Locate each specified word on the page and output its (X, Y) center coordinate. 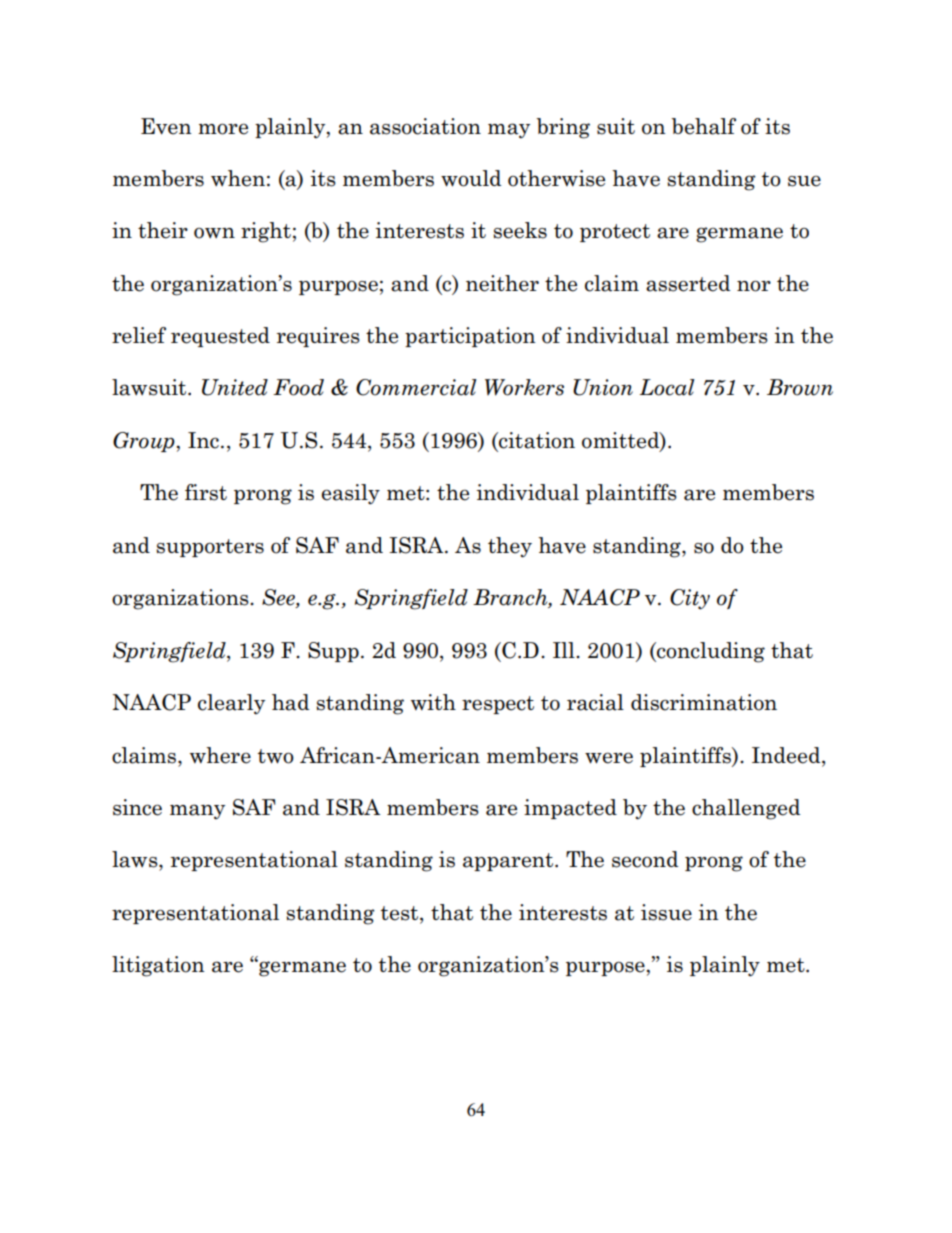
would (471, 178)
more (223, 129)
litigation (158, 966)
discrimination (704, 702)
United (235, 387)
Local (667, 387)
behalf (704, 126)
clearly (231, 704)
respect (498, 705)
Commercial (416, 387)
